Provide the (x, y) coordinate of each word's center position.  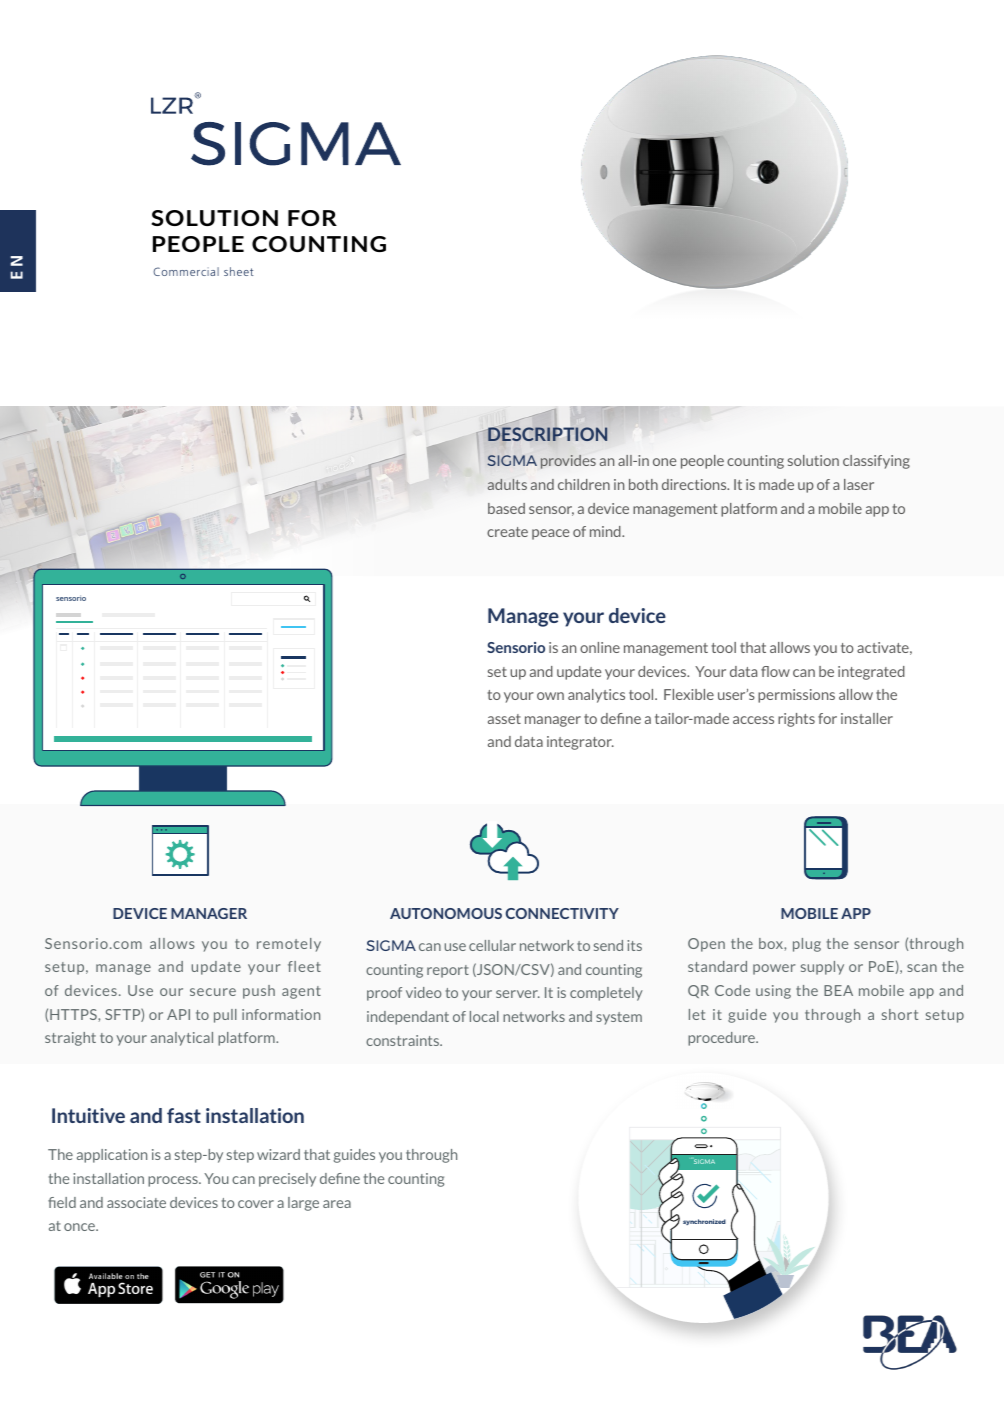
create (507, 532)
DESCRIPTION (547, 434)
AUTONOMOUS (446, 913)
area (337, 1204)
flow (775, 671)
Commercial (186, 271)
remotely (289, 945)
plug (807, 945)
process (174, 1181)
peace (551, 534)
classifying (876, 462)
